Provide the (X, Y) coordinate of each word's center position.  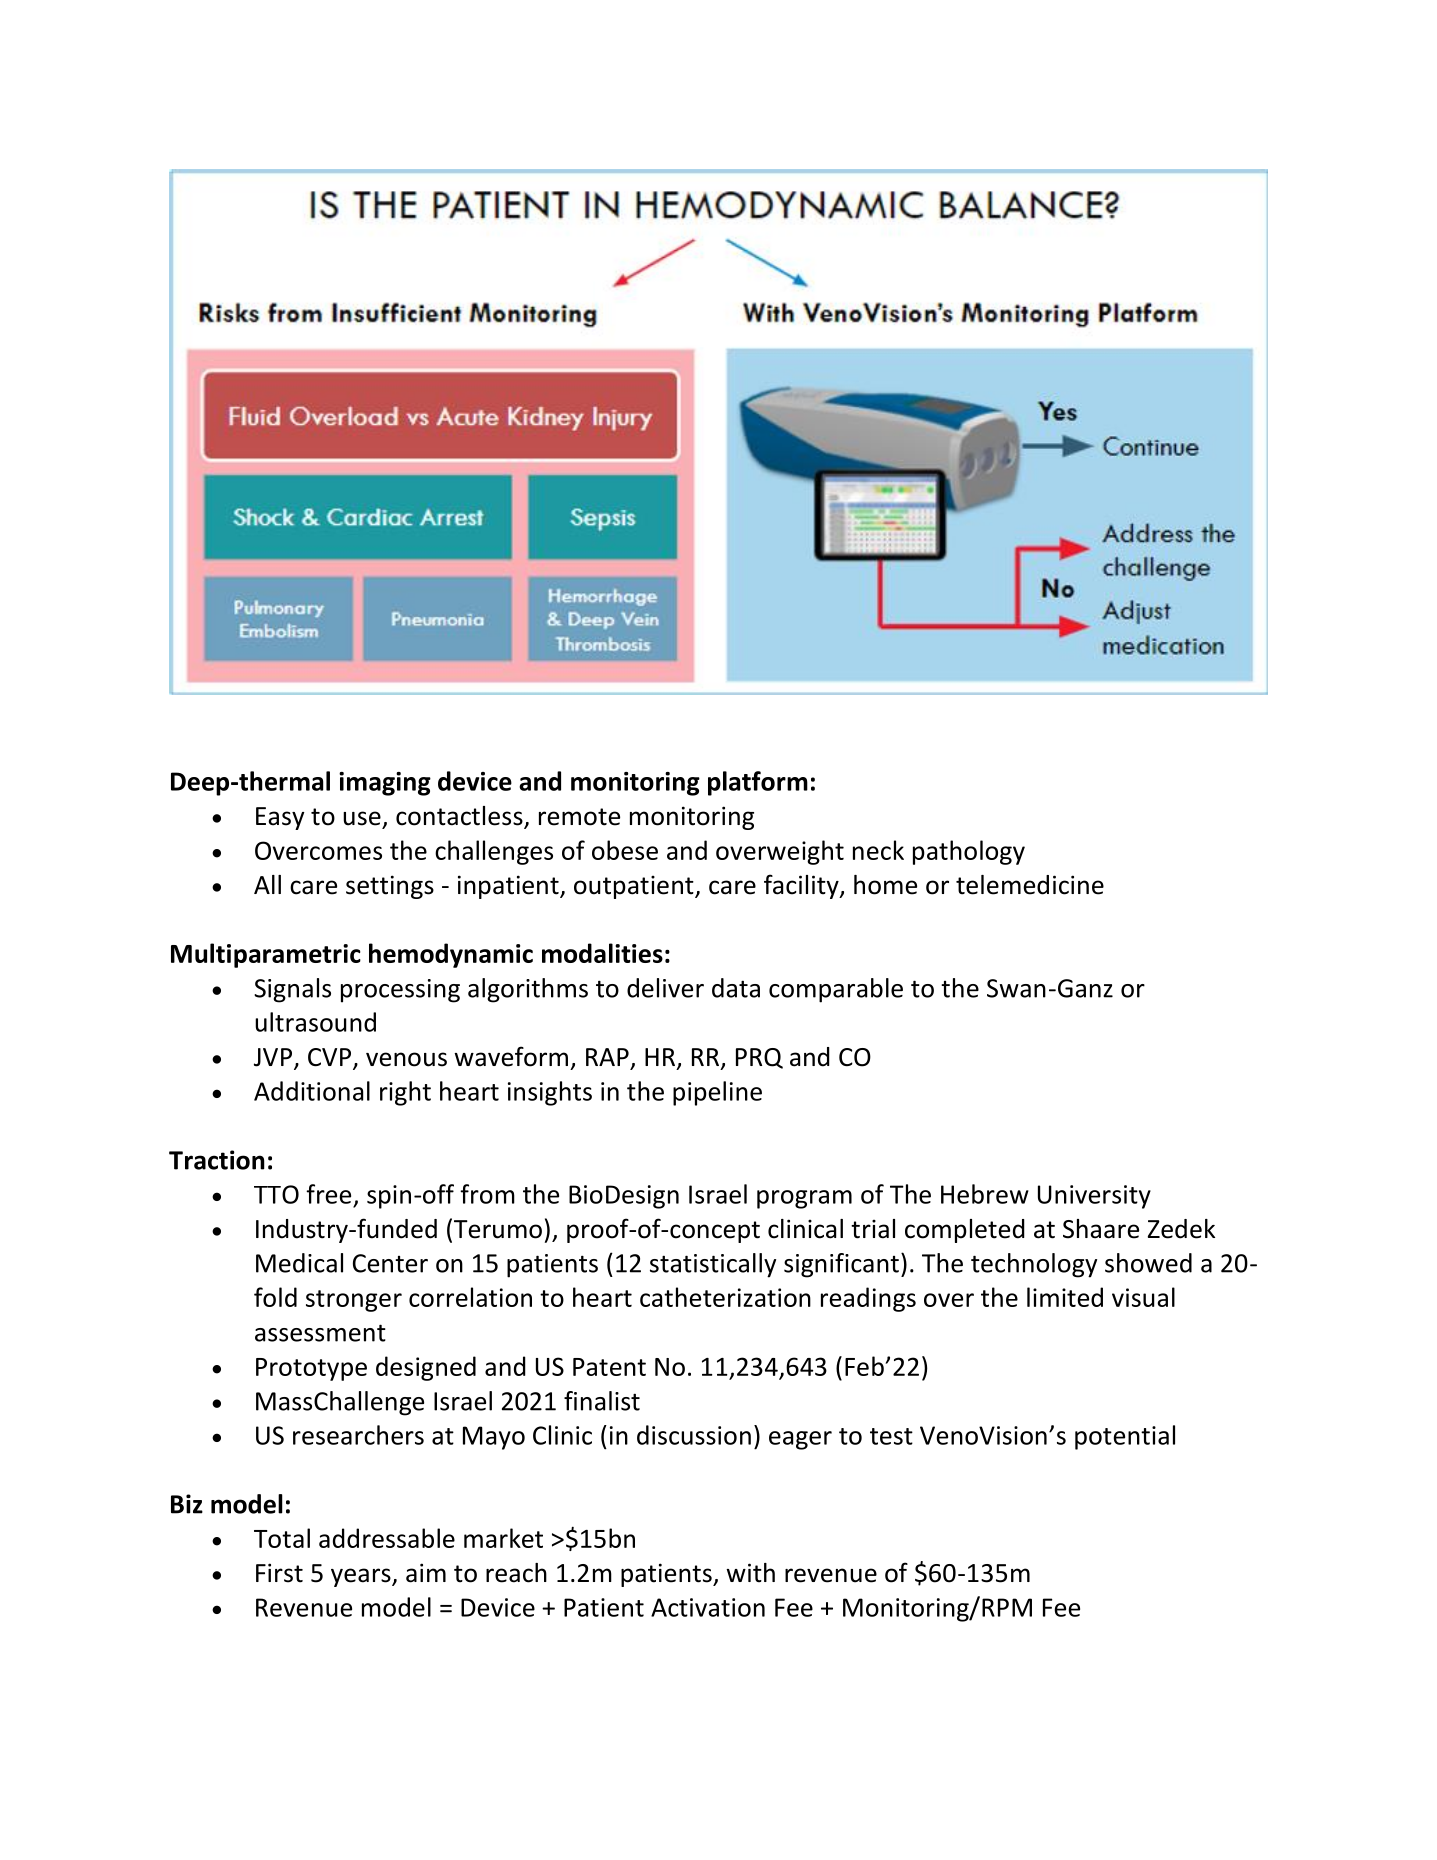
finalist (602, 1401)
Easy (280, 818)
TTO (276, 1194)
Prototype (311, 1369)
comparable (836, 990)
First (279, 1573)
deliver (665, 988)
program (804, 1199)
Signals (292, 990)
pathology (969, 852)
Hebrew (985, 1194)
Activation (708, 1607)
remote (579, 817)
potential (1125, 1437)
